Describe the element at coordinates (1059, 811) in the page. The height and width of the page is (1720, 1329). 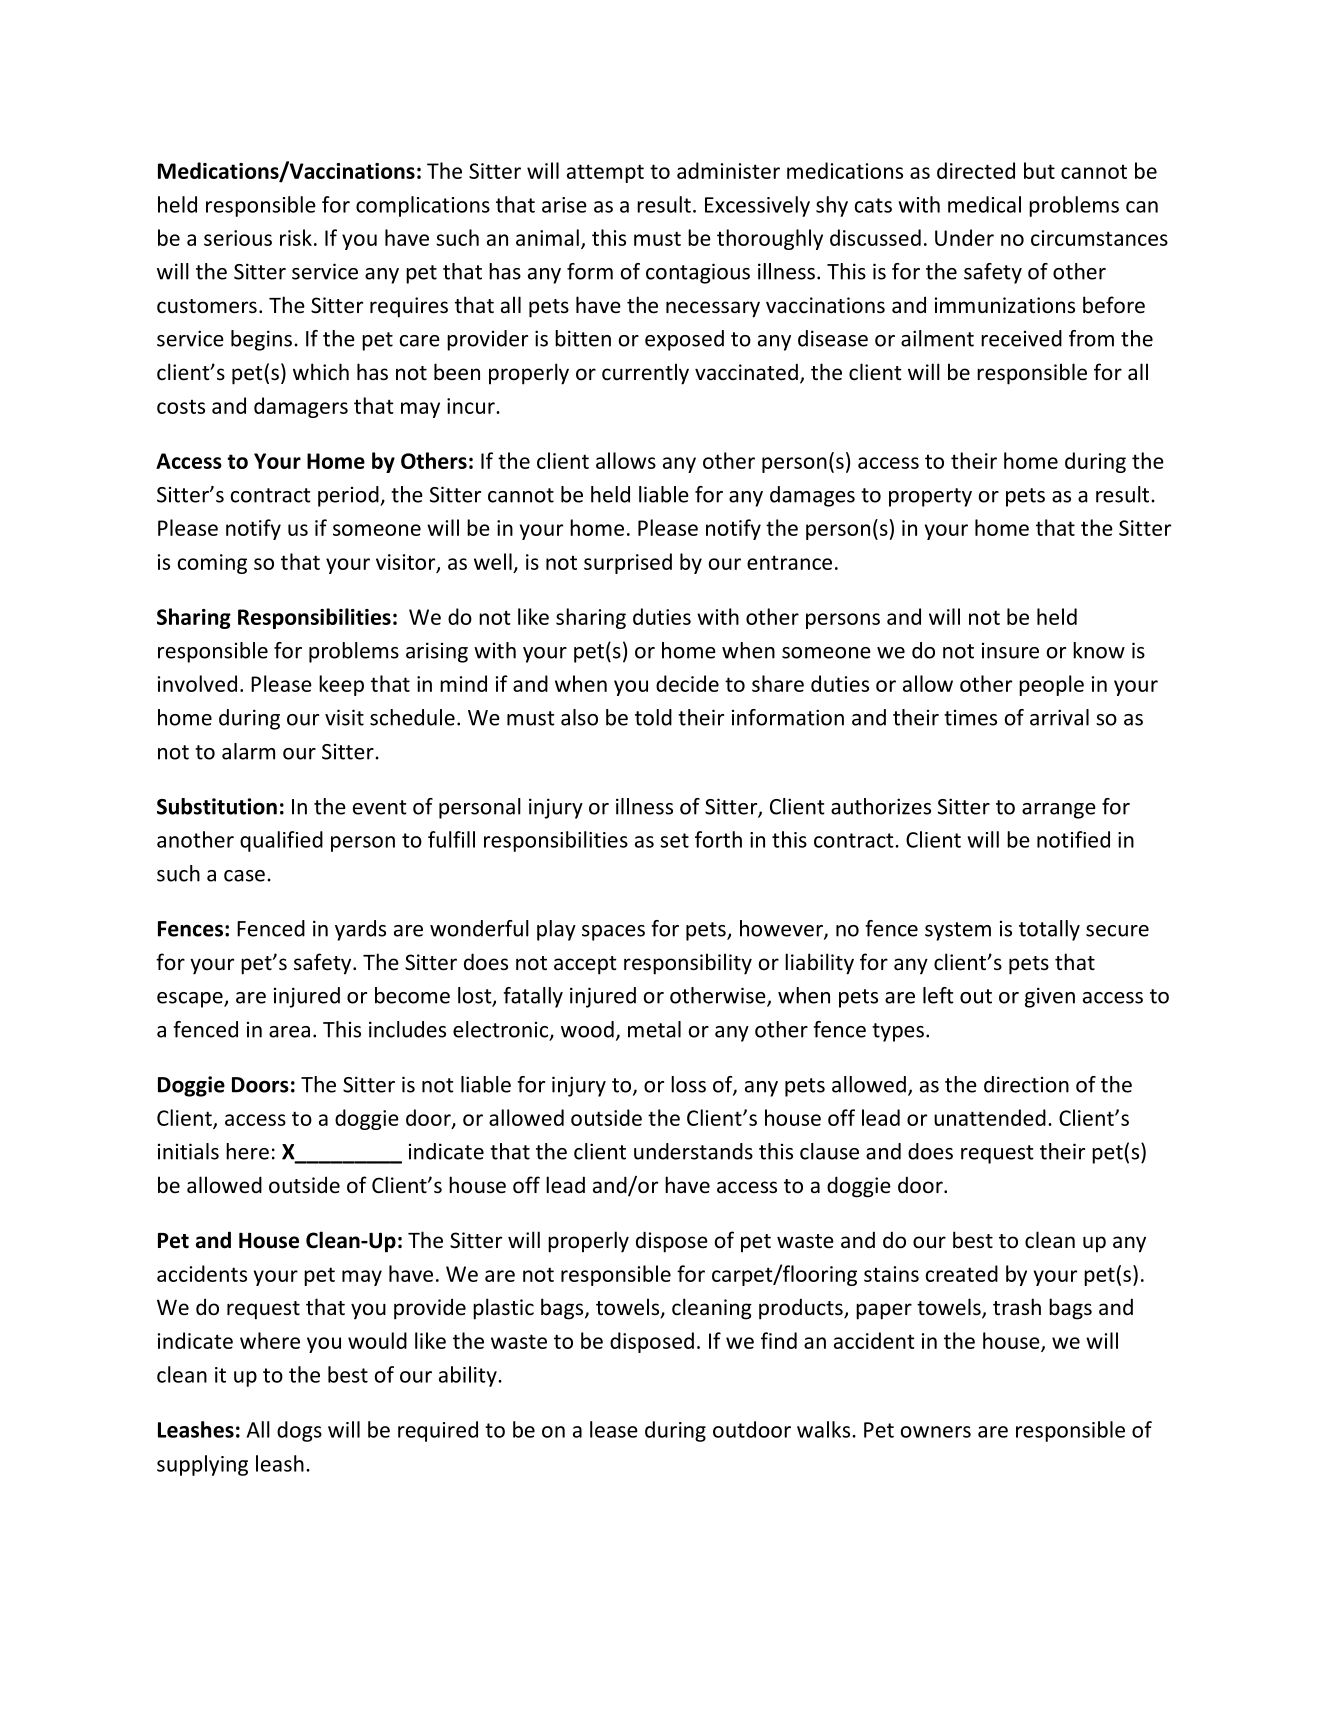
I see `arrange` at that location.
